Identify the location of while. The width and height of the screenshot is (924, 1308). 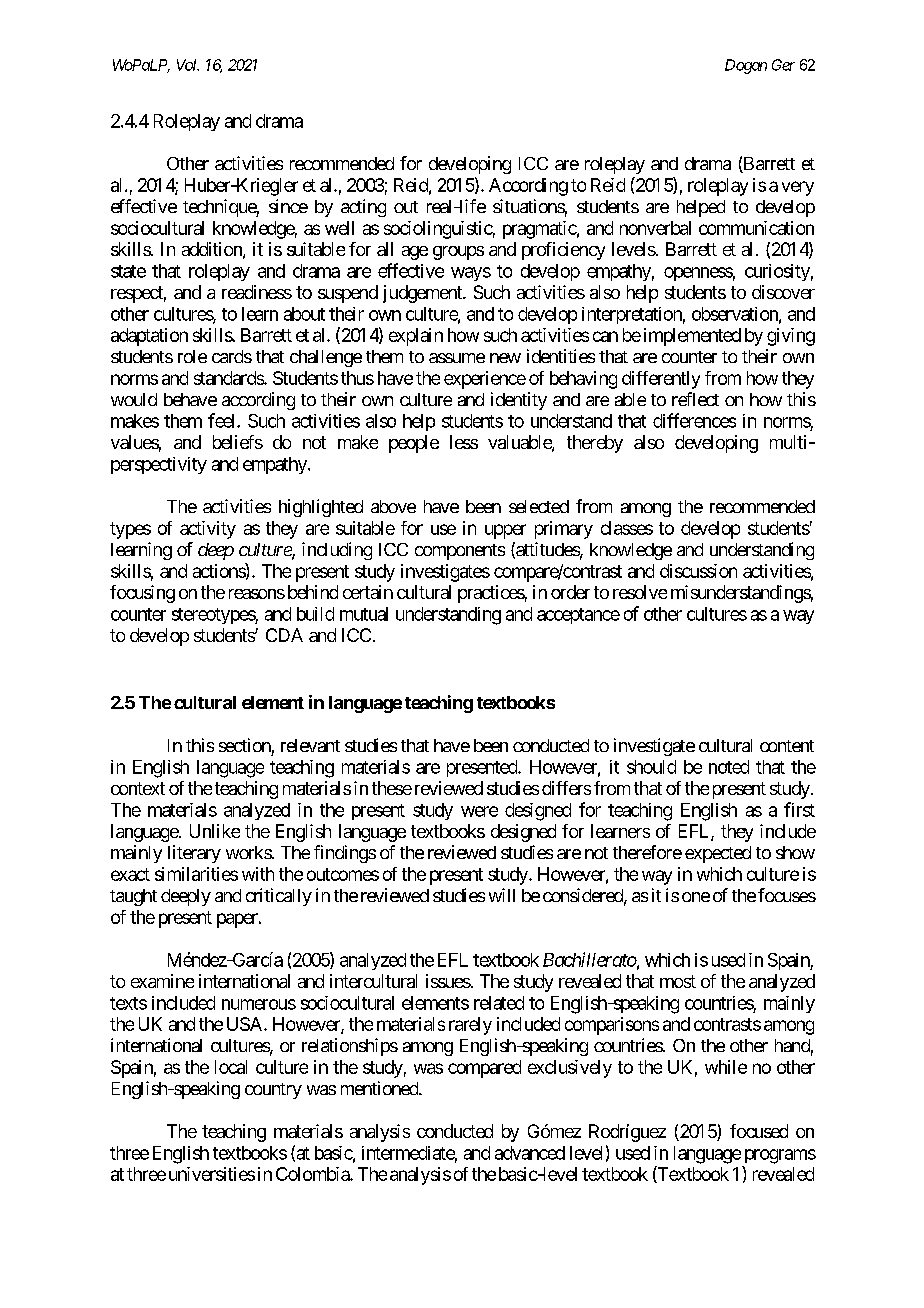
(726, 1067).
